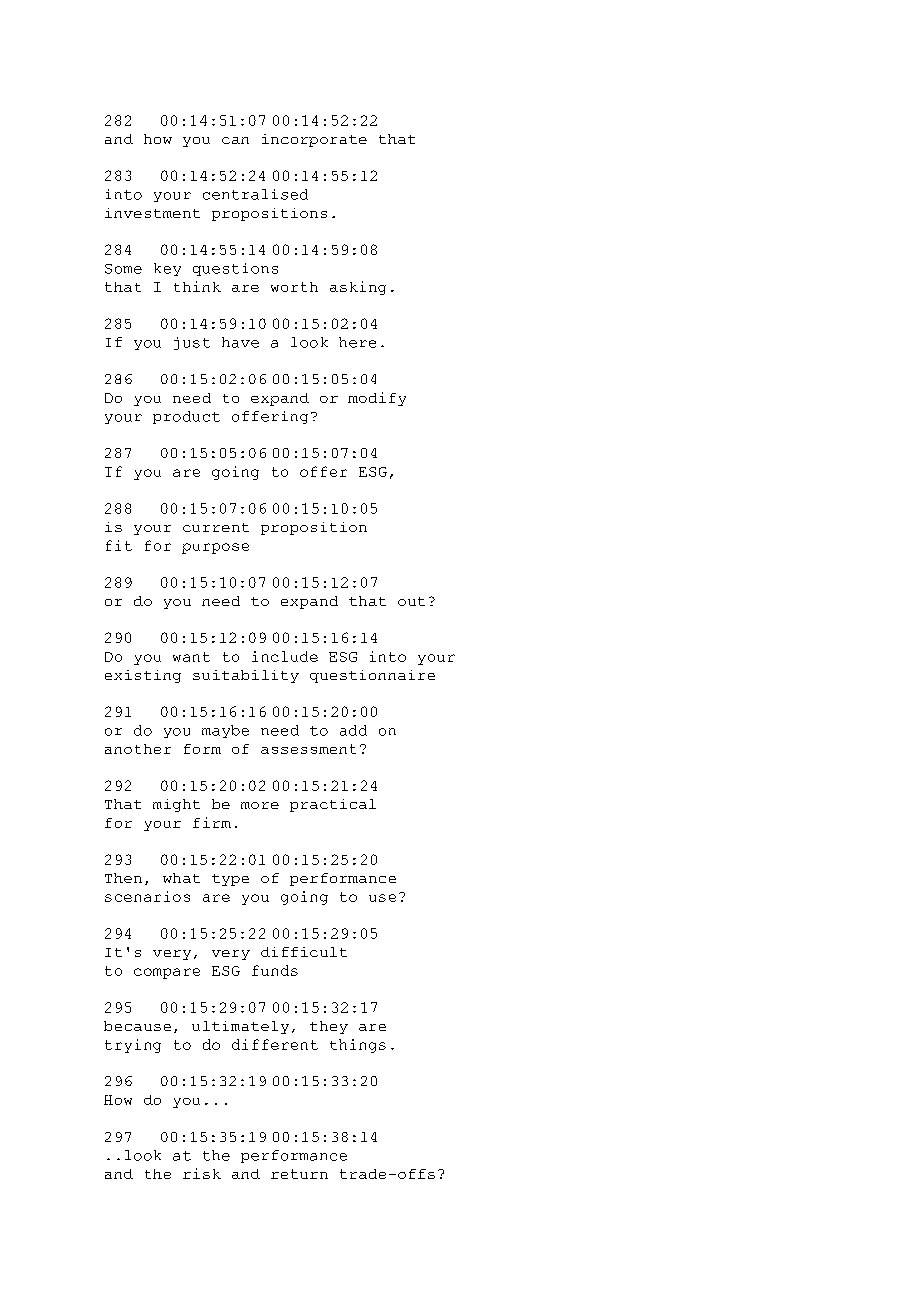  What do you see at coordinates (372, 676) in the screenshot?
I see `questionnaire` at bounding box center [372, 676].
